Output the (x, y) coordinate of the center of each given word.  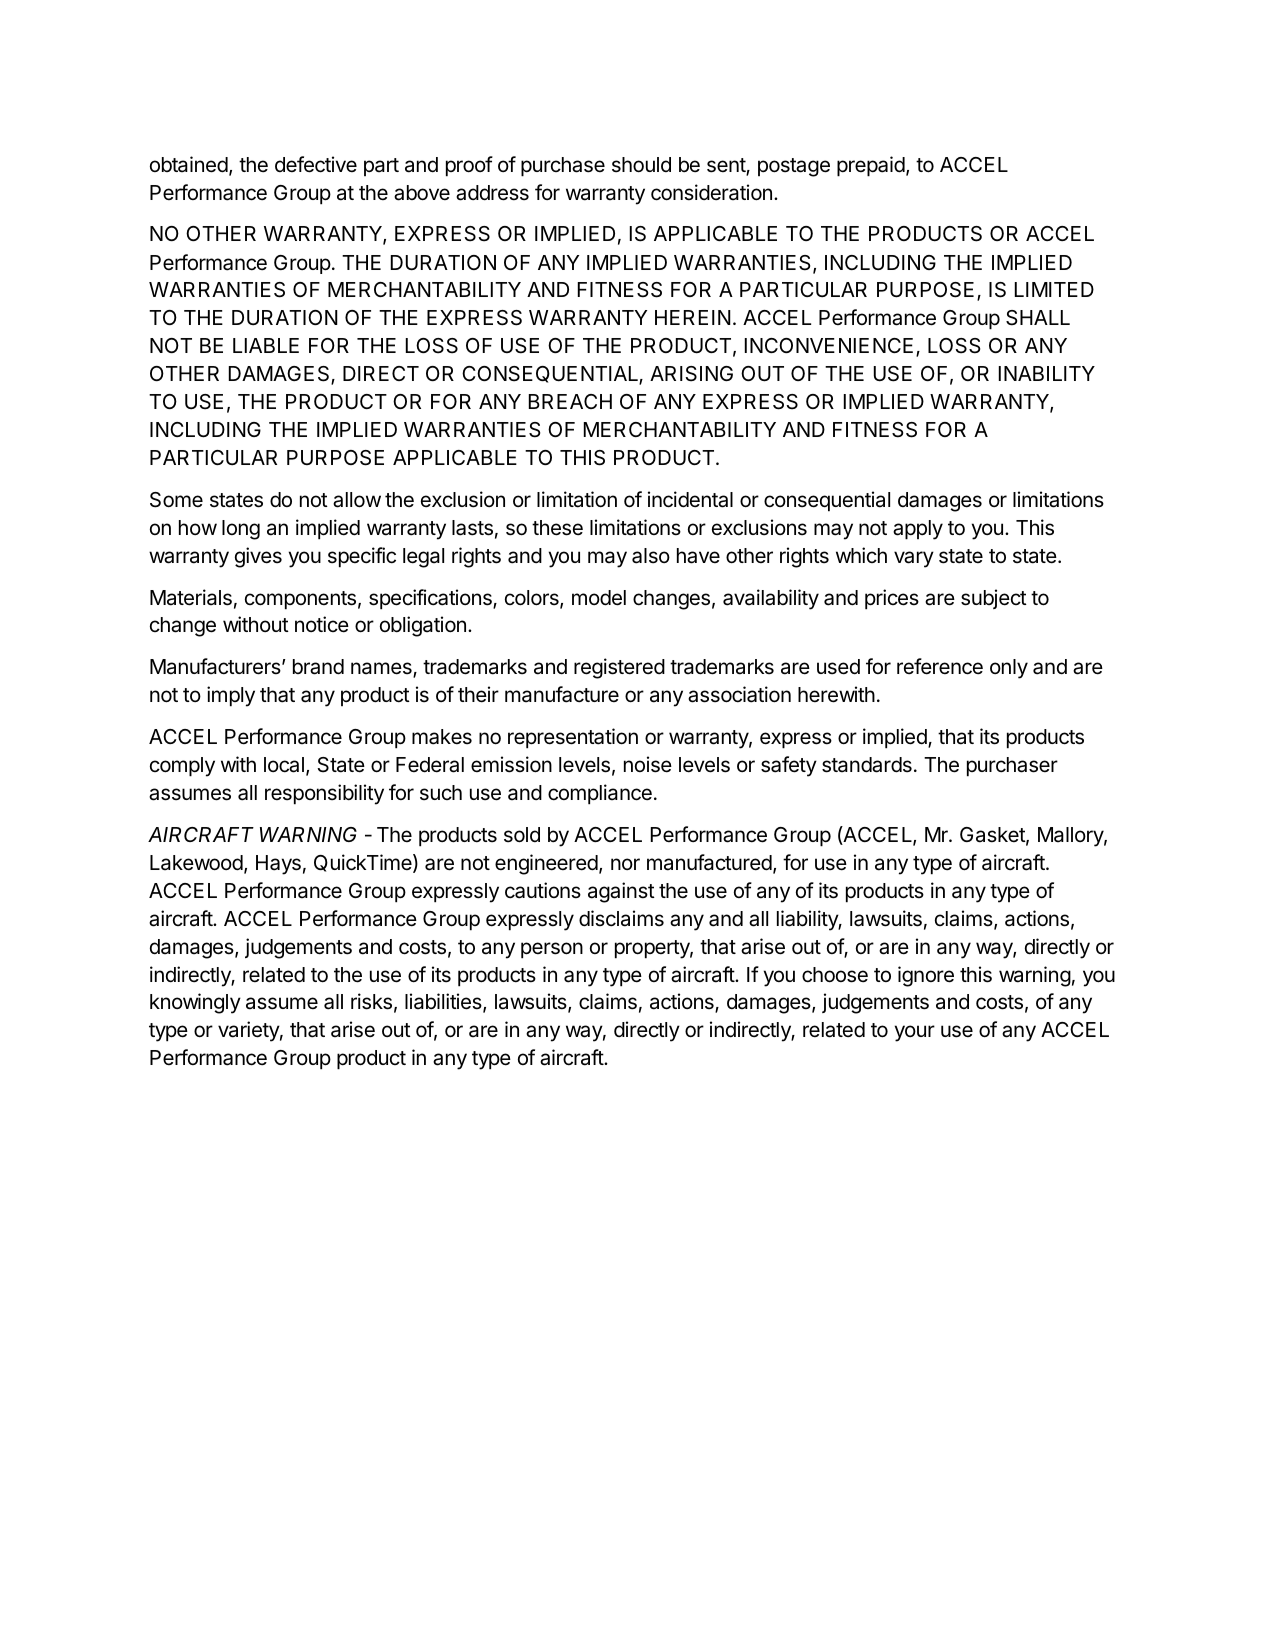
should (641, 165)
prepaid (871, 166)
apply (918, 530)
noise (648, 764)
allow (357, 500)
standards (867, 765)
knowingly (195, 1003)
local (284, 765)
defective (316, 164)
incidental (690, 499)
